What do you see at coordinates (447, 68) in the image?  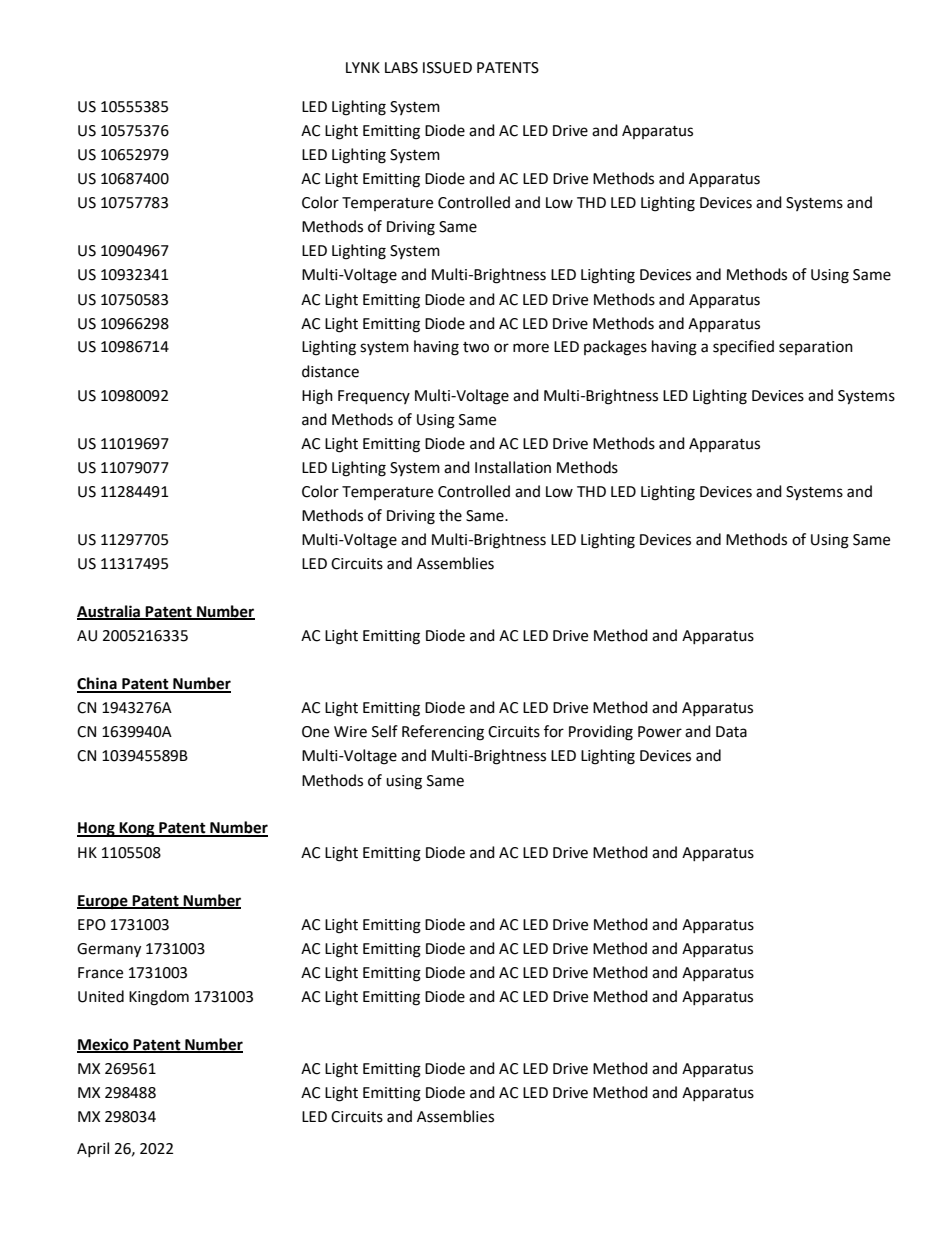 I see `ISSUED` at bounding box center [447, 68].
